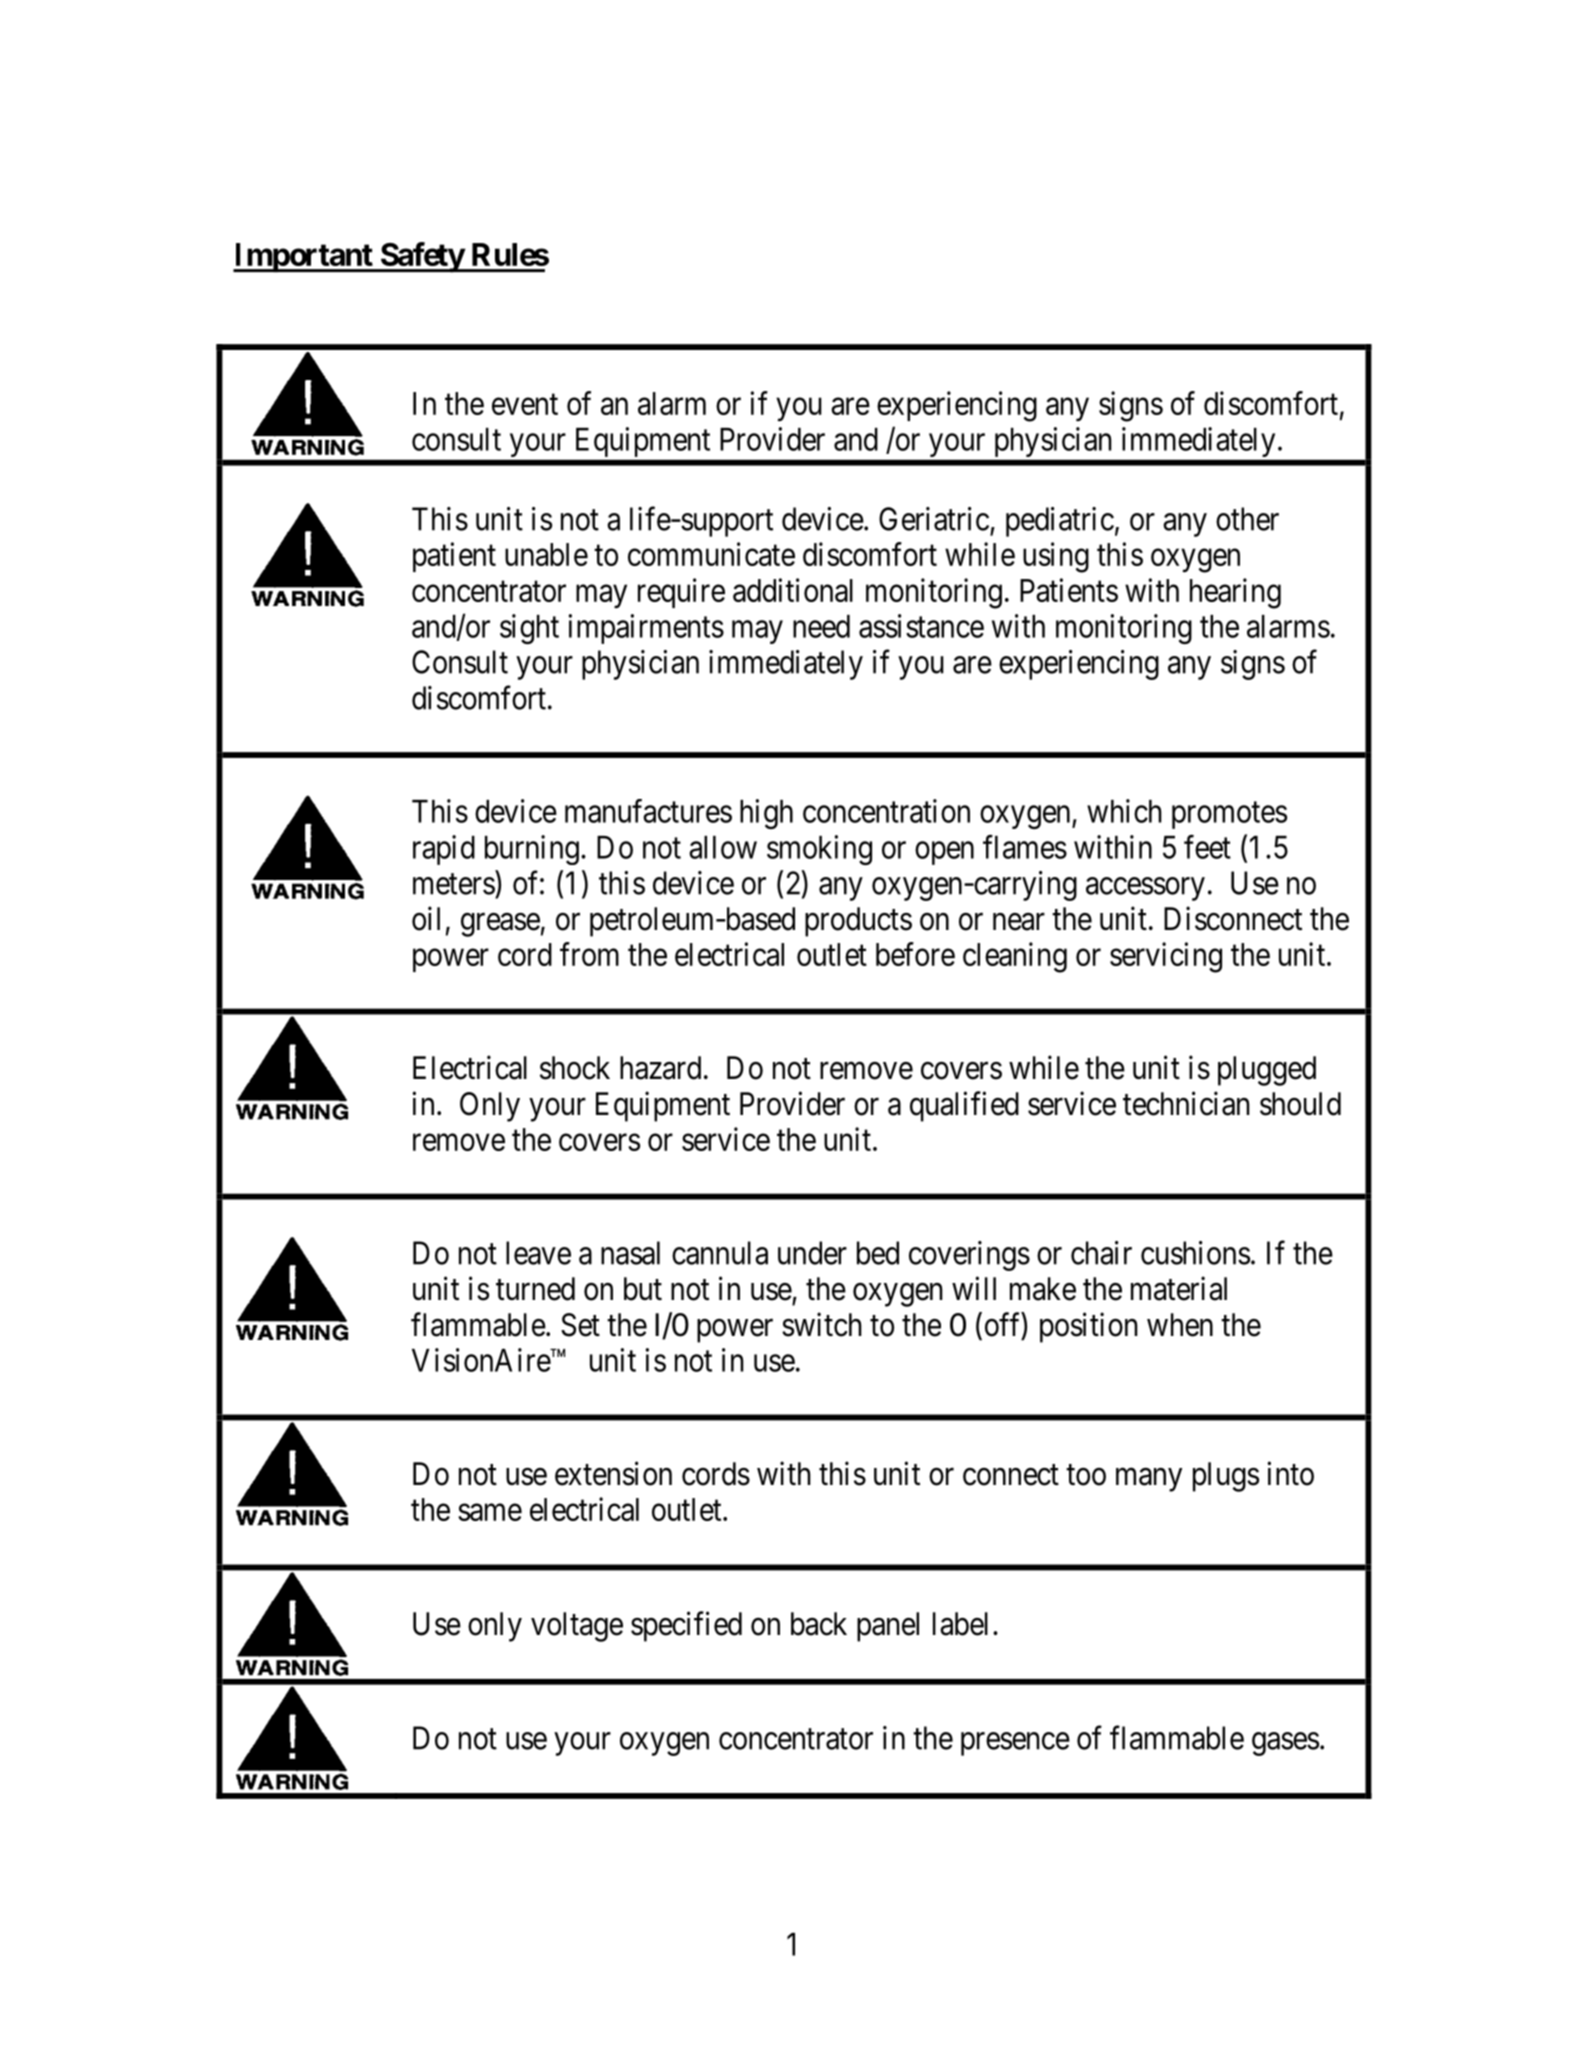 Image resolution: width=1588 pixels, height=2056 pixels. Describe the element at coordinates (1166, 957) in the screenshot. I see `servicing` at that location.
